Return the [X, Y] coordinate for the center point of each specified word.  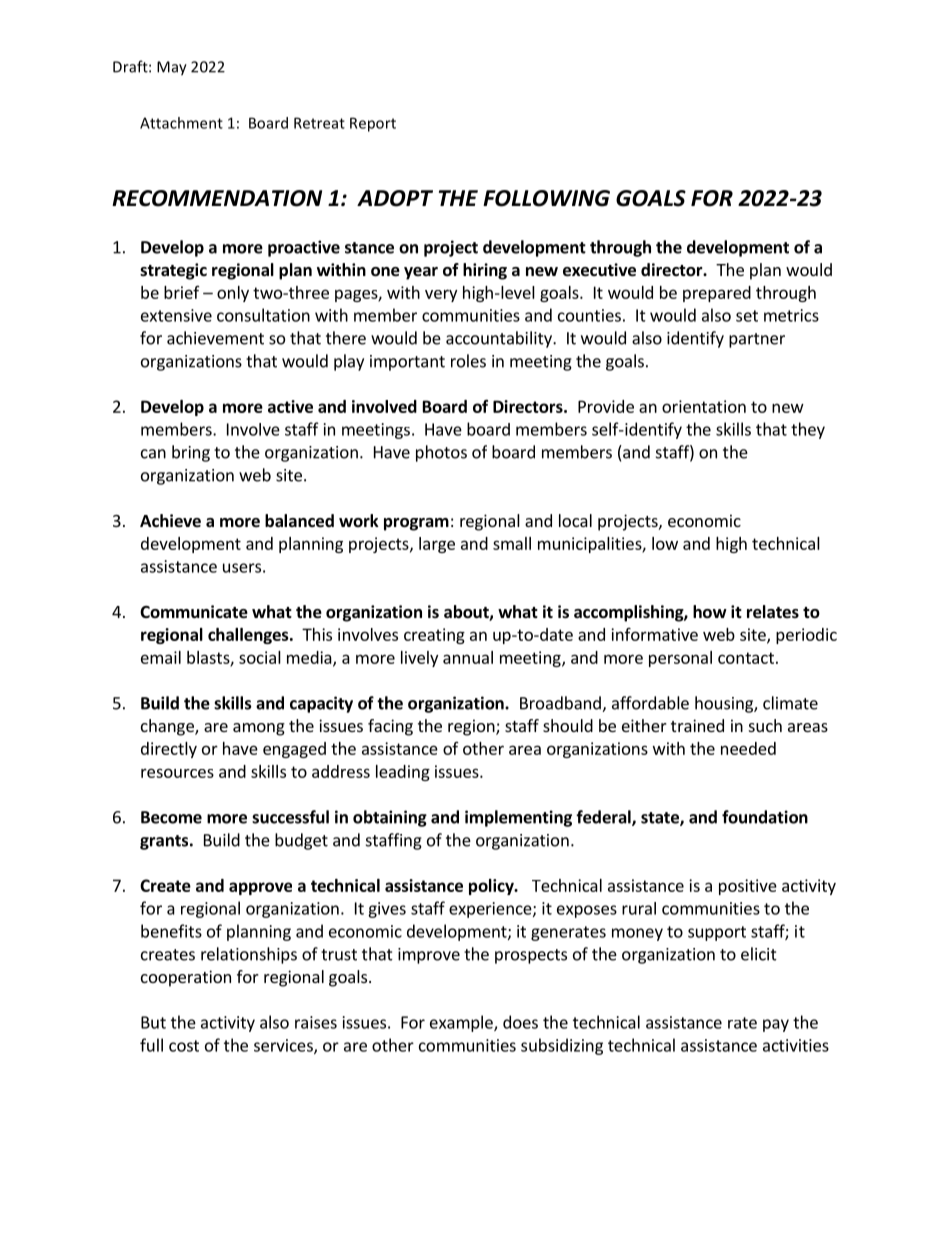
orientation [704, 406]
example [462, 1023]
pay [776, 1025]
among [259, 729]
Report [373, 124]
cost [184, 1046]
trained [697, 725]
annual [468, 657]
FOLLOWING [546, 198]
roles [468, 361]
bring [191, 453]
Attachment [181, 123]
